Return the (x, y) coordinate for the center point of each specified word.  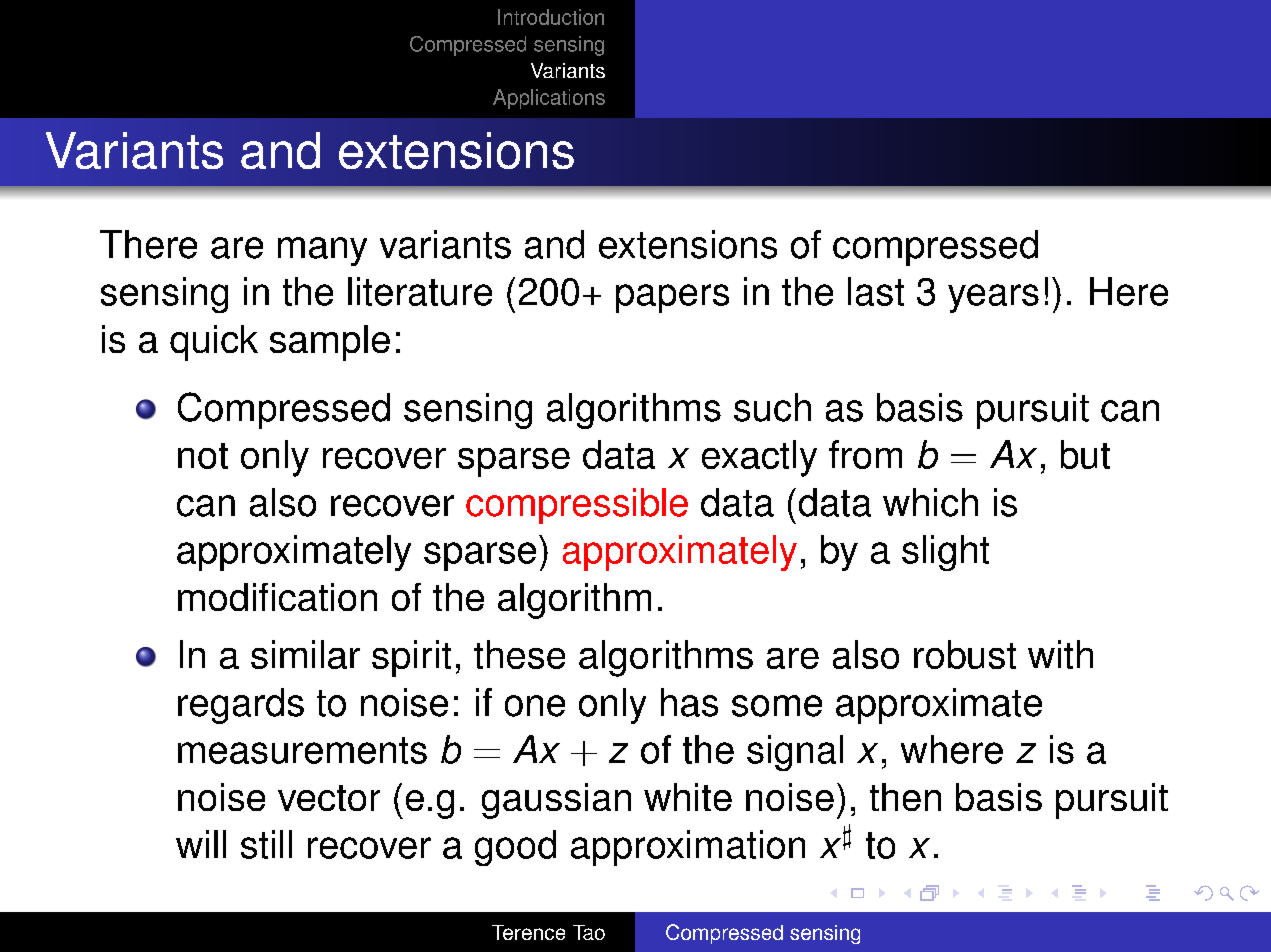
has (689, 702)
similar (305, 654)
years (993, 298)
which (930, 502)
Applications (549, 99)
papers (672, 298)
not (203, 456)
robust (965, 654)
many (322, 251)
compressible (577, 506)
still (266, 844)
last (876, 291)
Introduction (551, 17)
